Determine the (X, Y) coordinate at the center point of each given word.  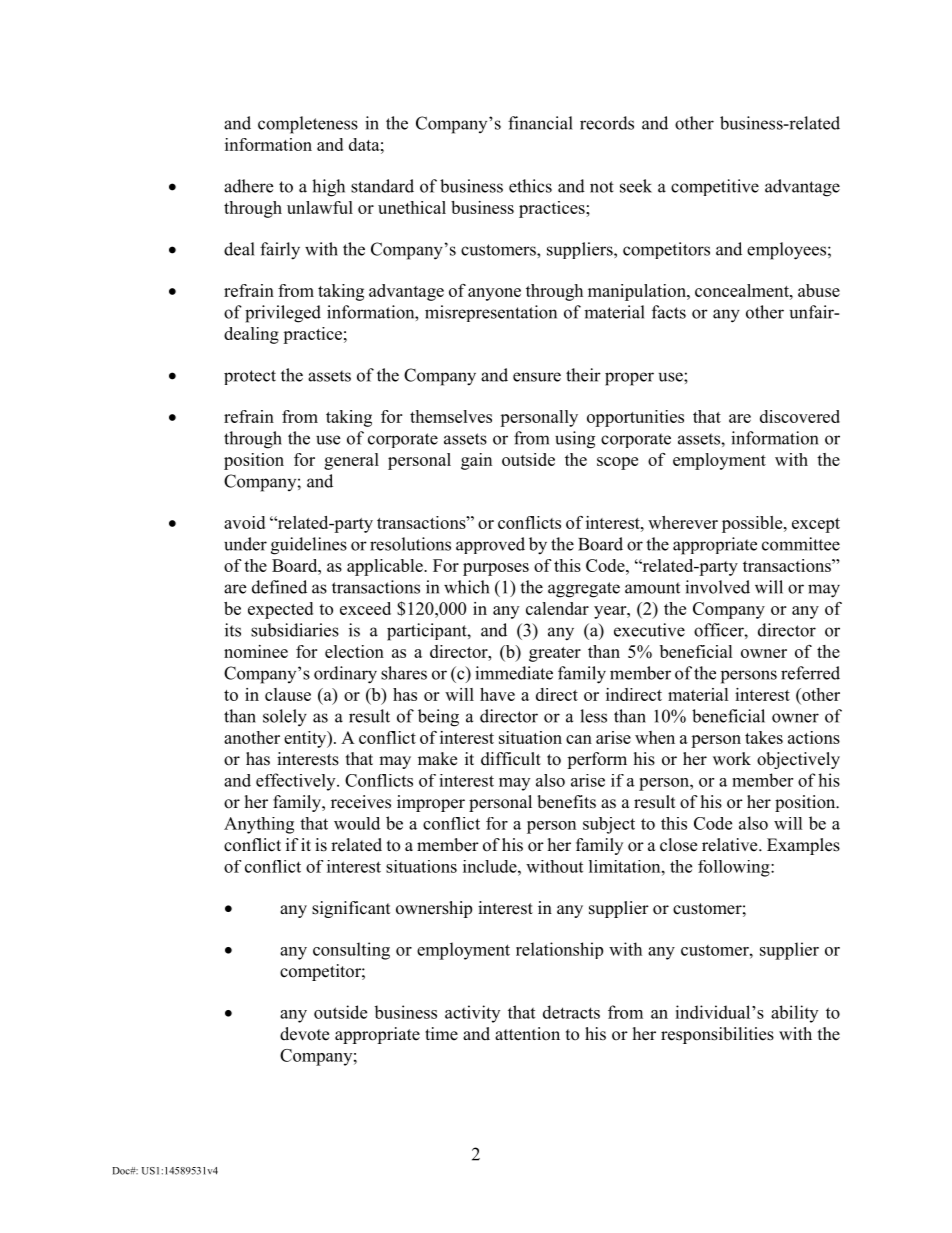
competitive (715, 187)
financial (540, 123)
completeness (308, 125)
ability (794, 1014)
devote (304, 1034)
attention (527, 1034)
